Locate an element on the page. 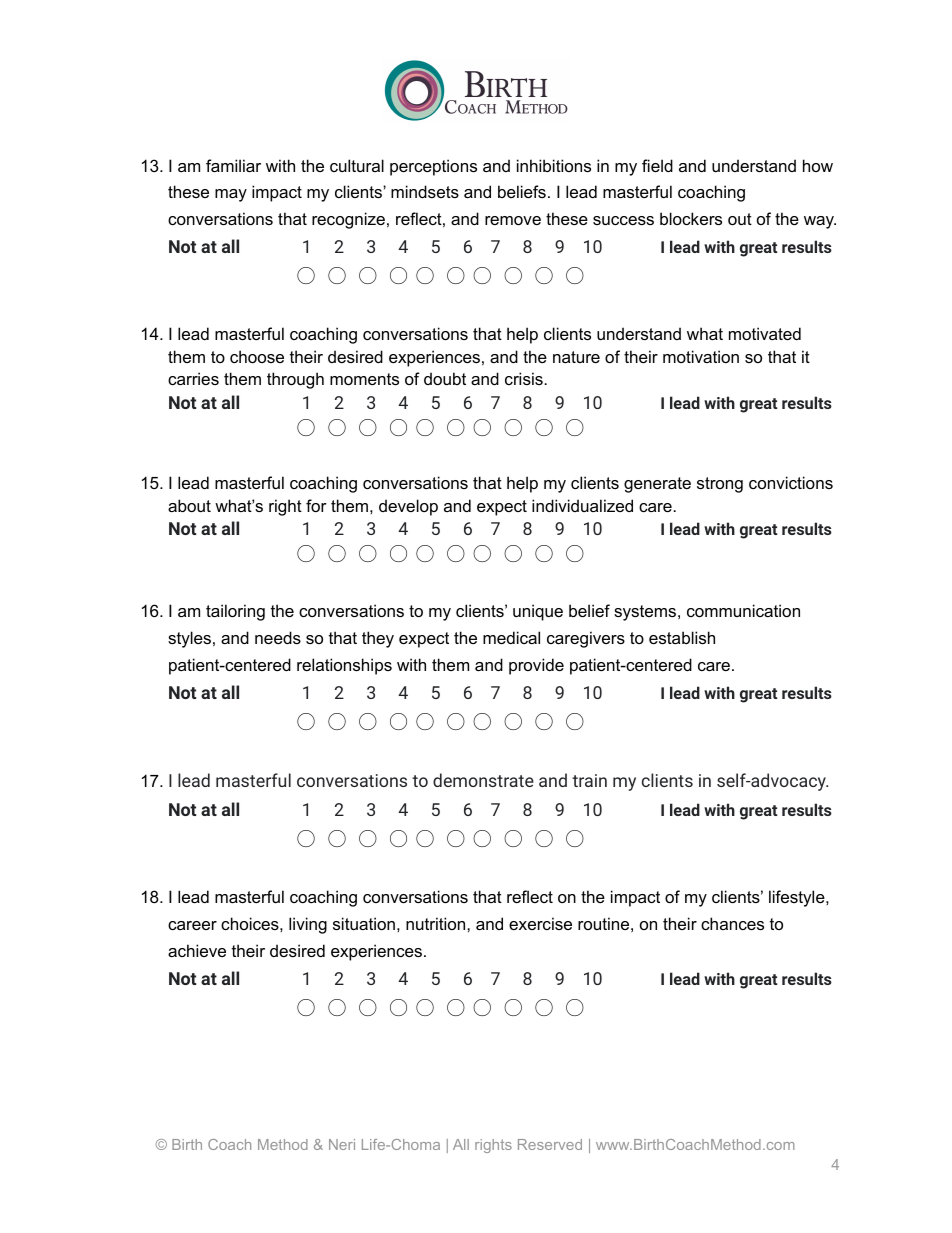  achieve is located at coordinates (197, 950).
